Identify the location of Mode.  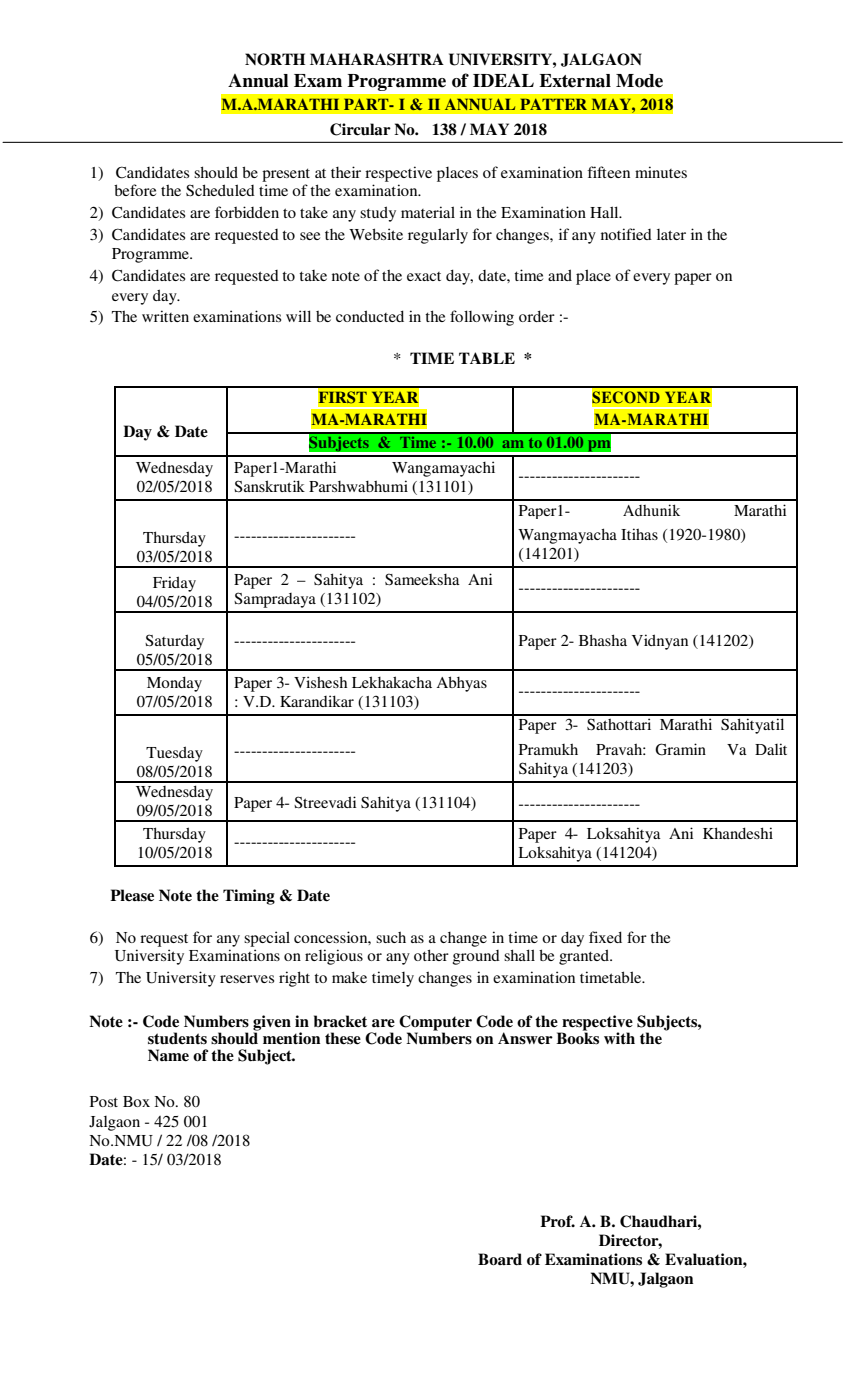
(639, 81).
